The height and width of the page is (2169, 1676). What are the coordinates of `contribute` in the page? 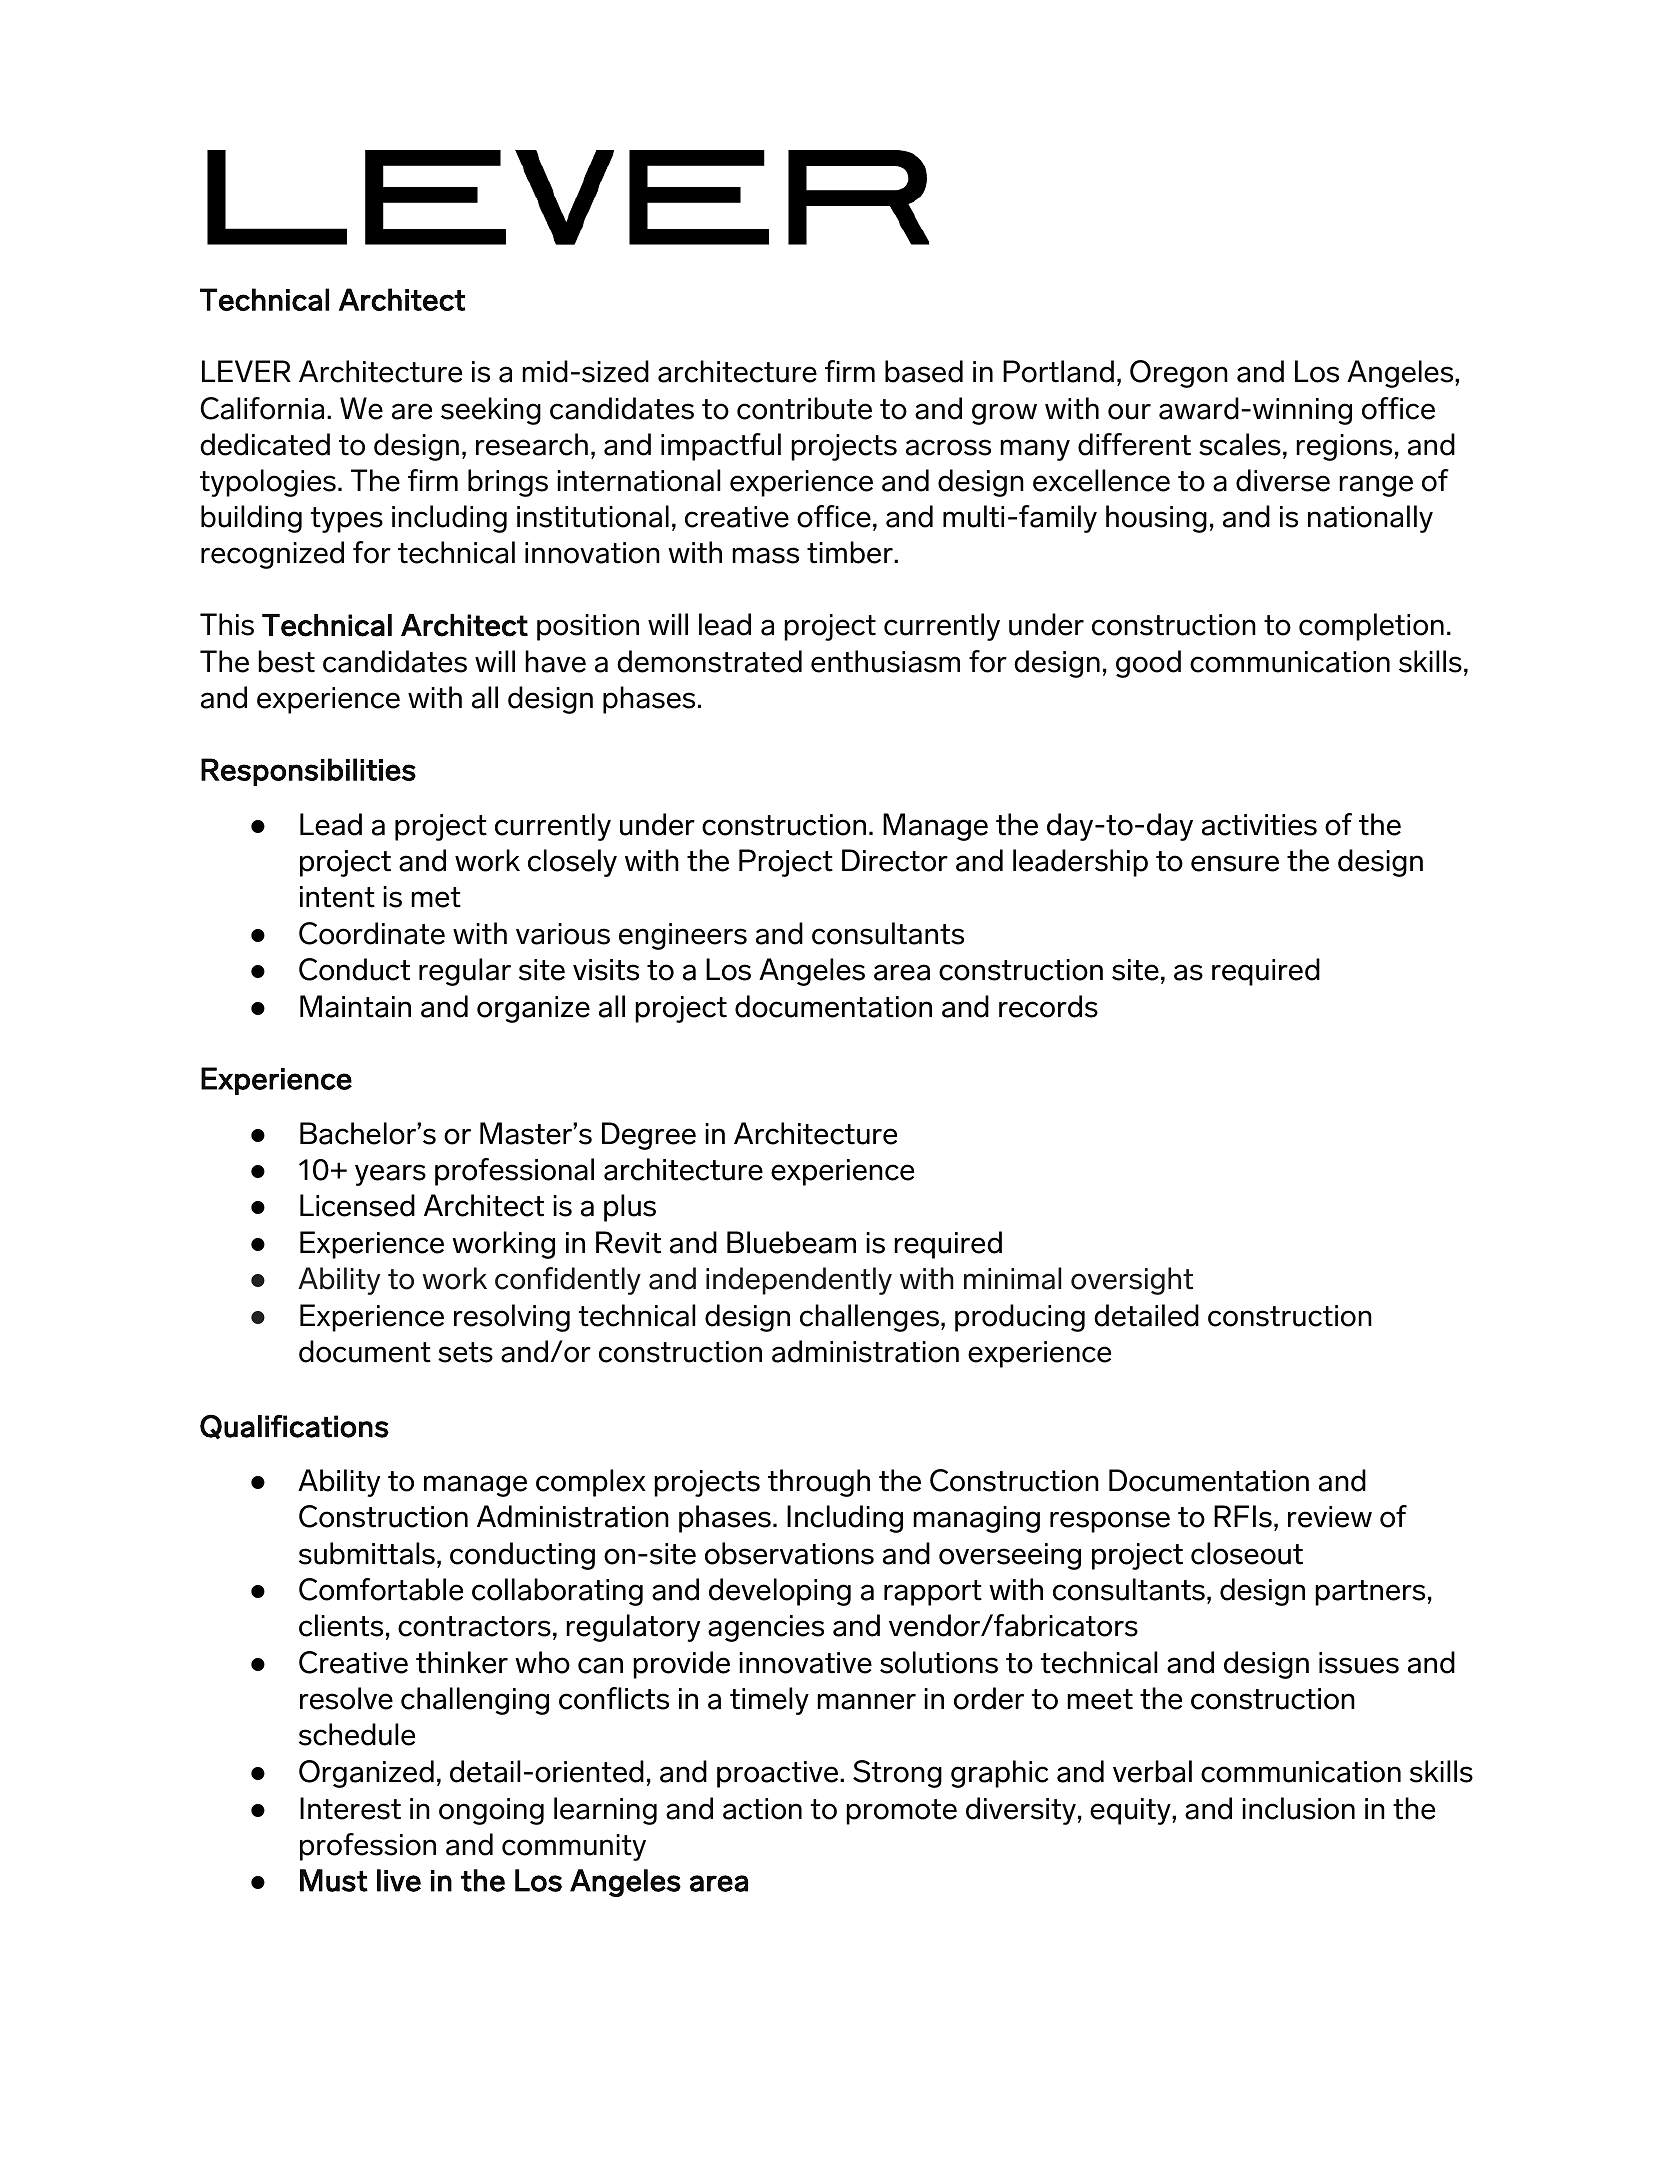 It's located at (804, 408).
